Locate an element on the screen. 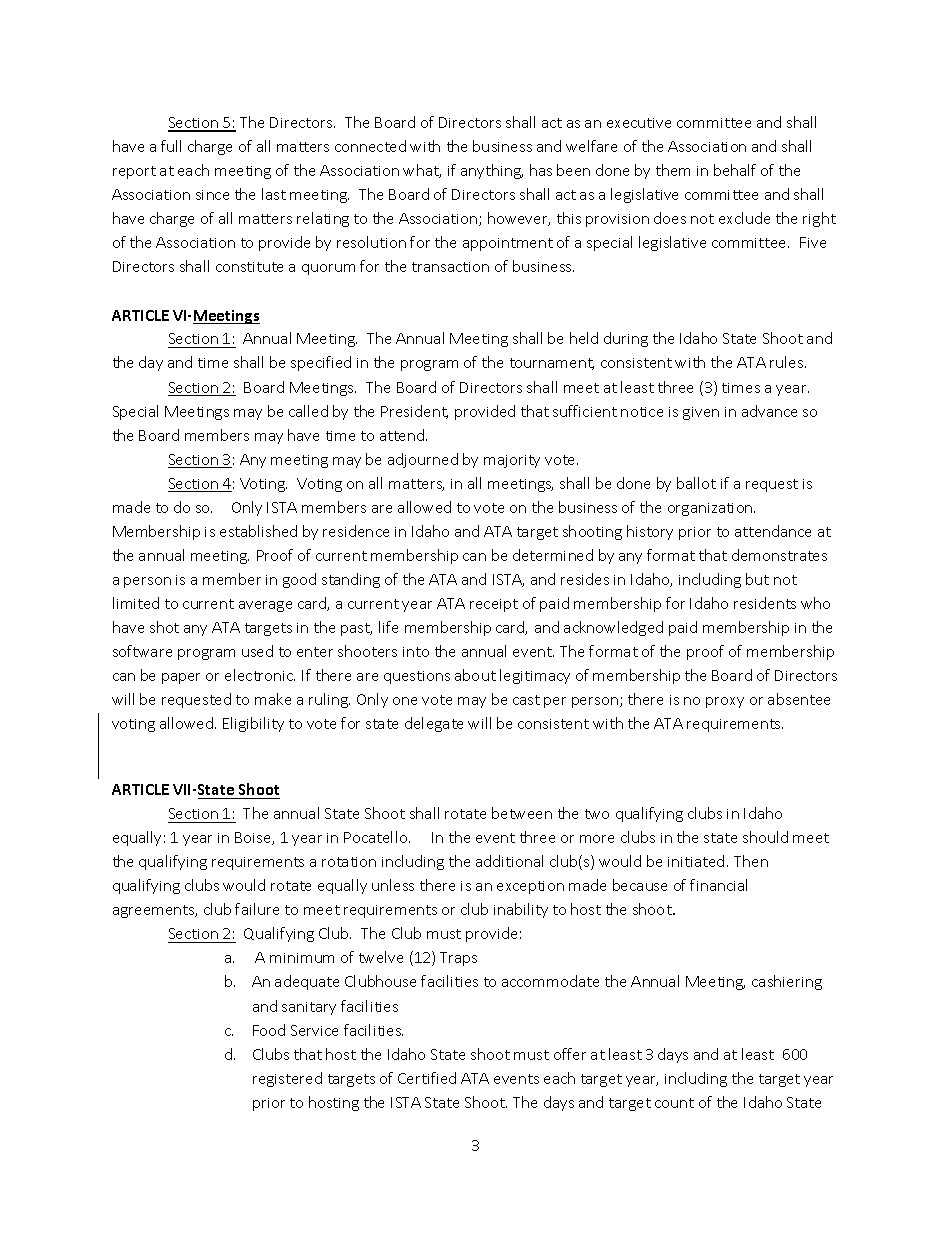 The width and height of the screenshot is (952, 1233). delegate is located at coordinates (434, 724).
